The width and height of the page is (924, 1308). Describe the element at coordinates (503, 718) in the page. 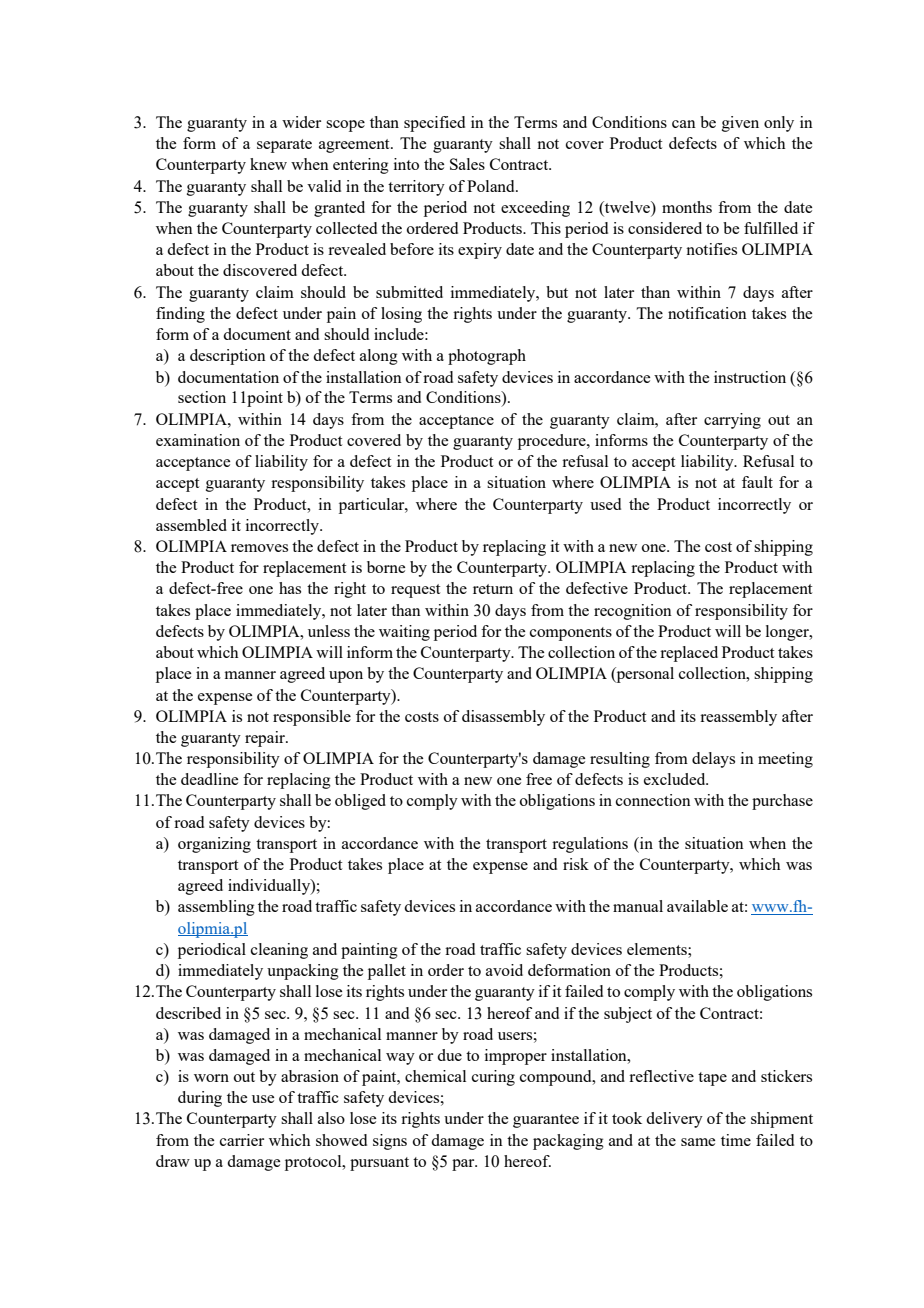

I see `disassembly` at that location.
